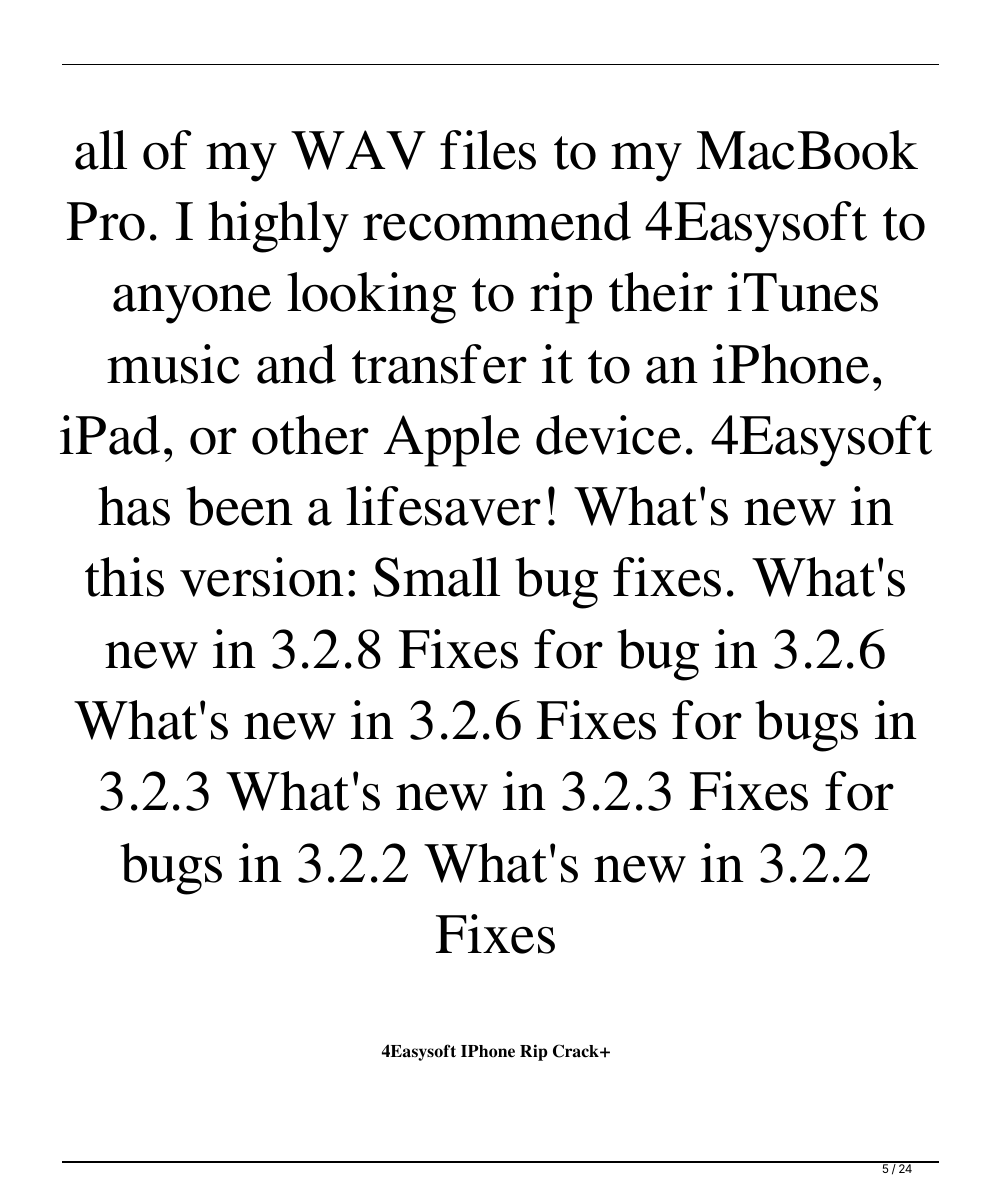 The height and width of the image is (1204, 1001). Describe the element at coordinates (443, 506) in the image. I see `lifesaver` at that location.
